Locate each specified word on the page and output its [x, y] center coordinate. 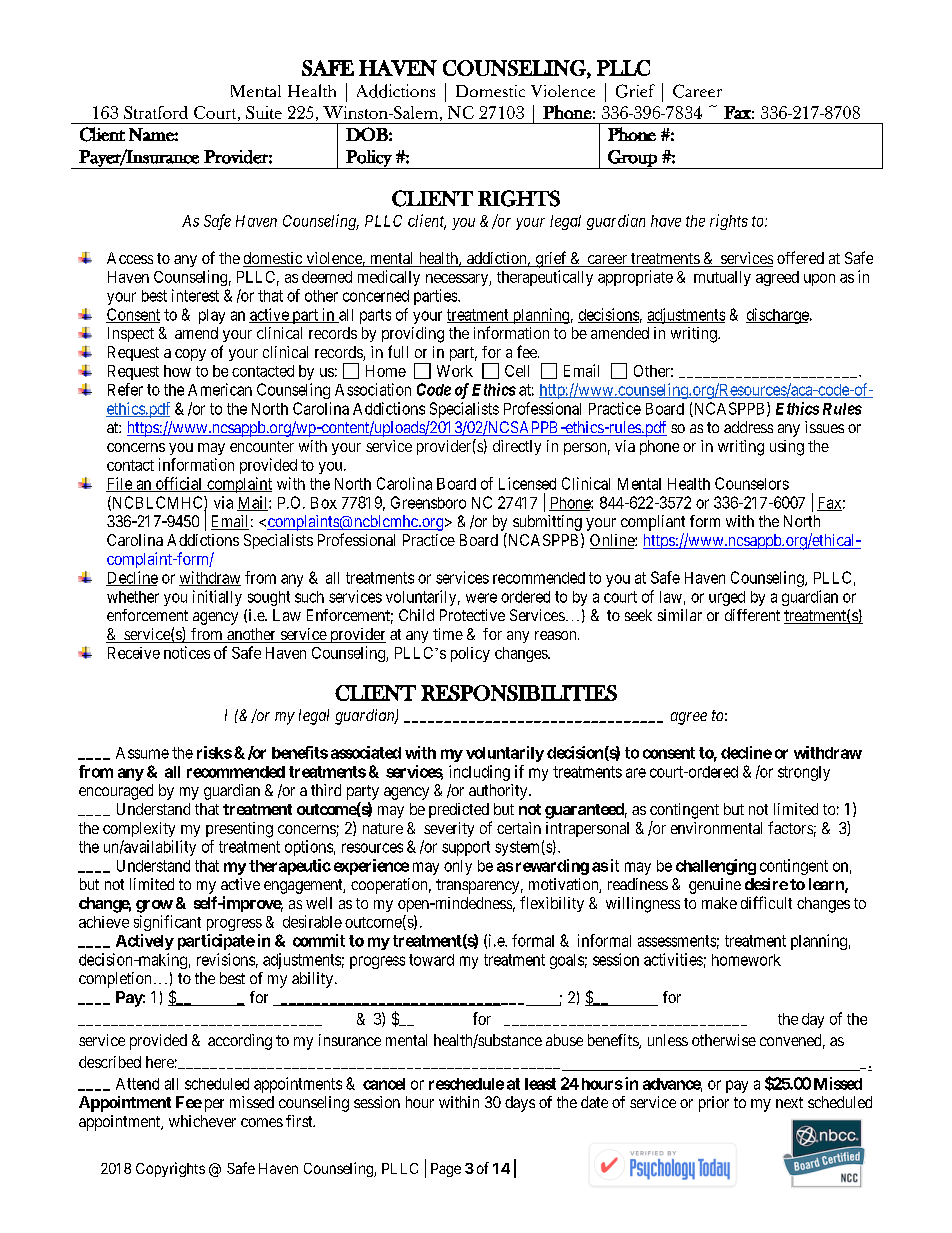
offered [800, 257]
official [179, 484]
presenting [239, 830]
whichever [202, 1121]
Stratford [156, 112]
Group [632, 159]
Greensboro [428, 502]
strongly [804, 773]
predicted [459, 810]
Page [446, 1170]
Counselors [752, 483]
